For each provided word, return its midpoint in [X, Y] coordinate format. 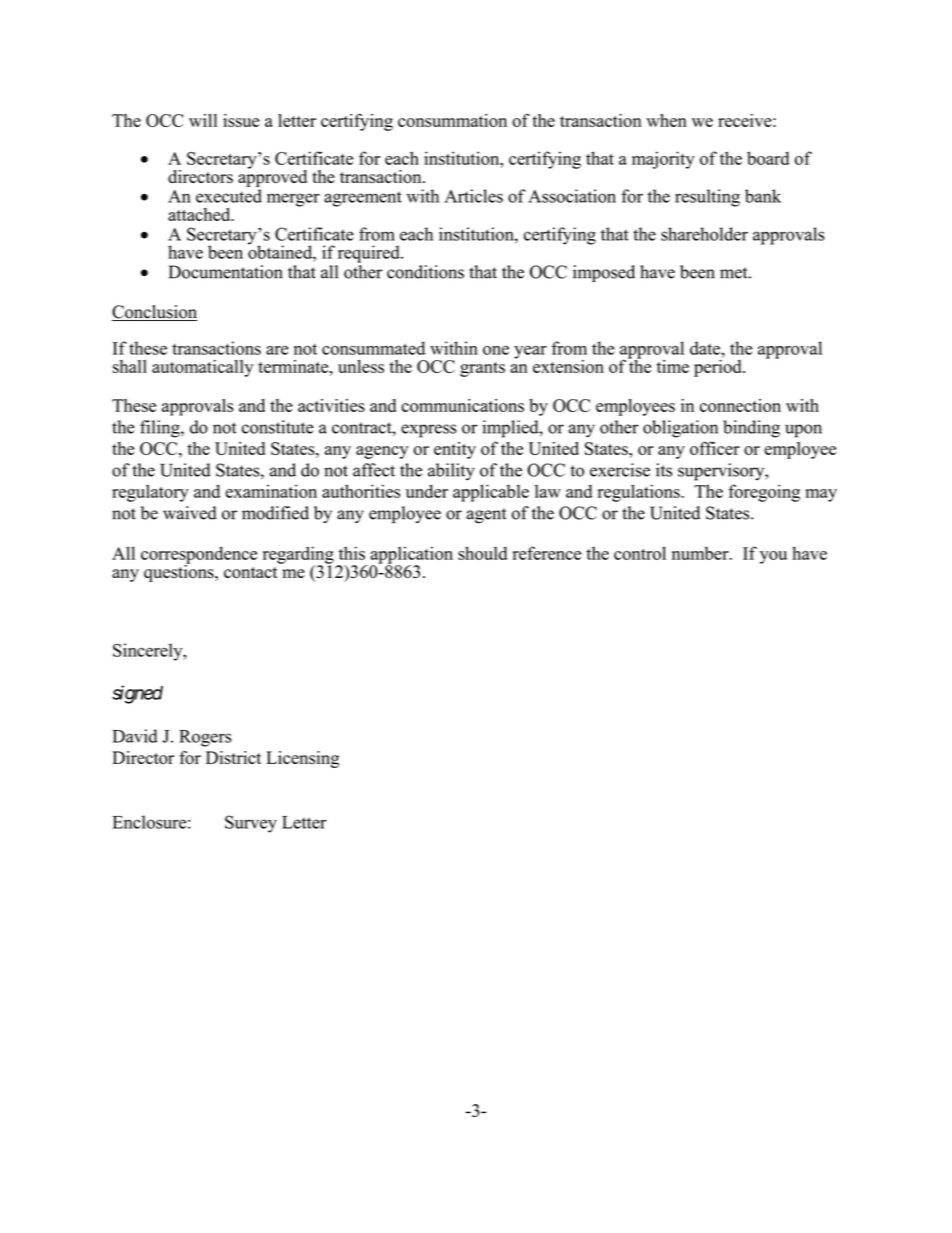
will [203, 120]
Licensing [302, 759]
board [768, 158]
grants [482, 369]
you [773, 557]
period [719, 367]
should [482, 553]
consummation [452, 120]
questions [180, 572]
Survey [251, 824]
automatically [202, 368]
